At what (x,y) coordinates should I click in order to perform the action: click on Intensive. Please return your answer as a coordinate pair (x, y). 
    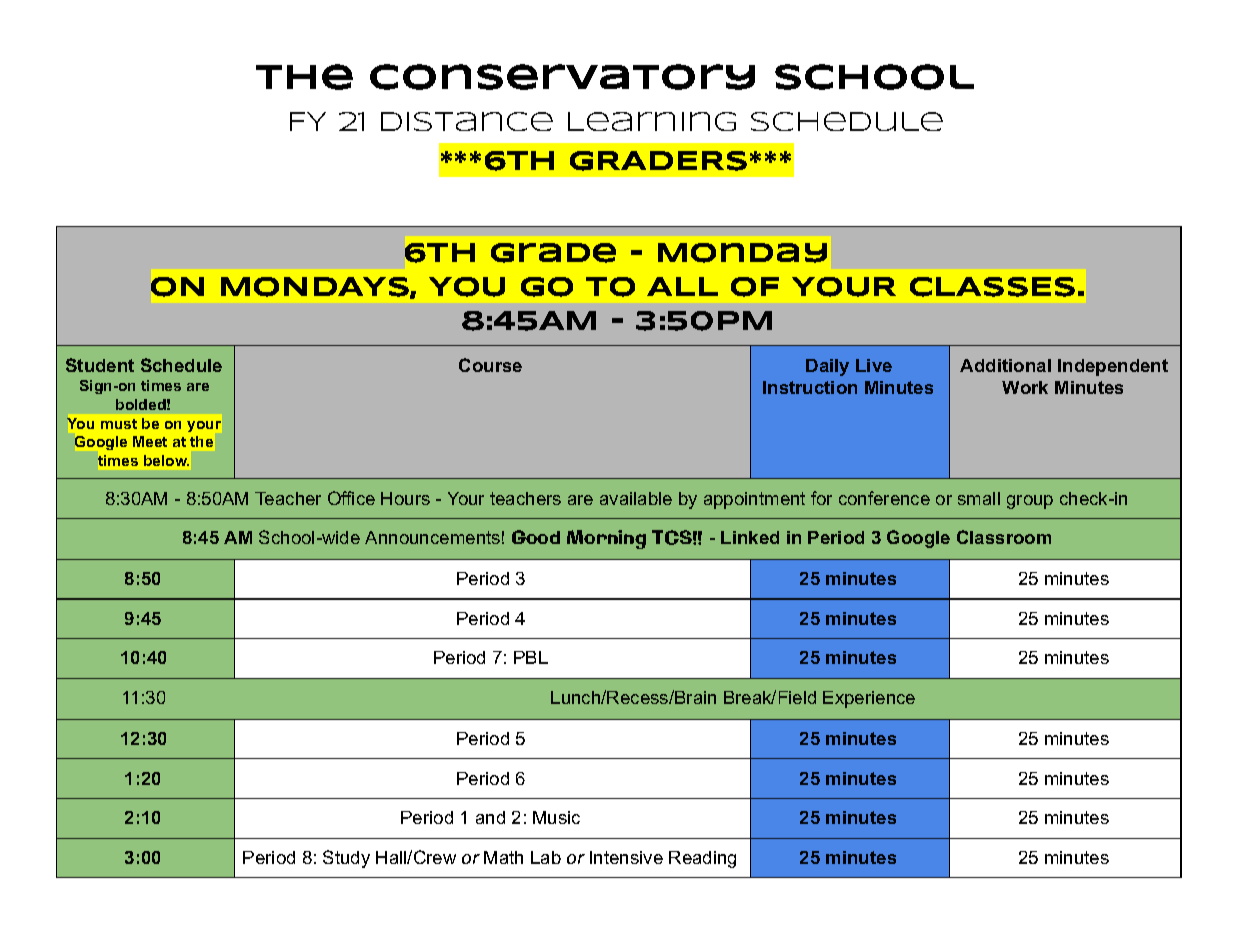
    Looking at the image, I should click on (626, 857).
